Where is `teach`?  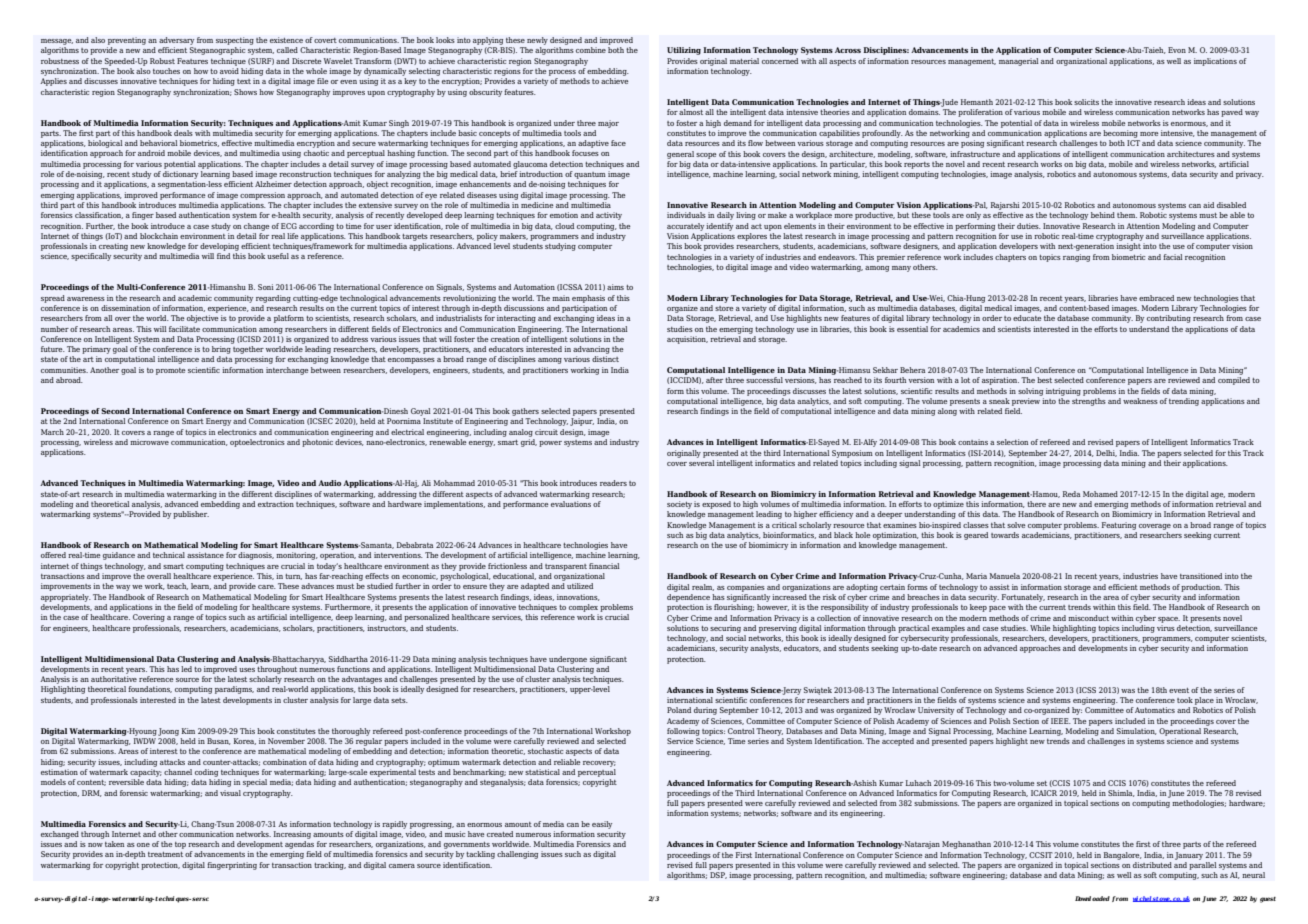
teach is located at coordinates (177, 586).
